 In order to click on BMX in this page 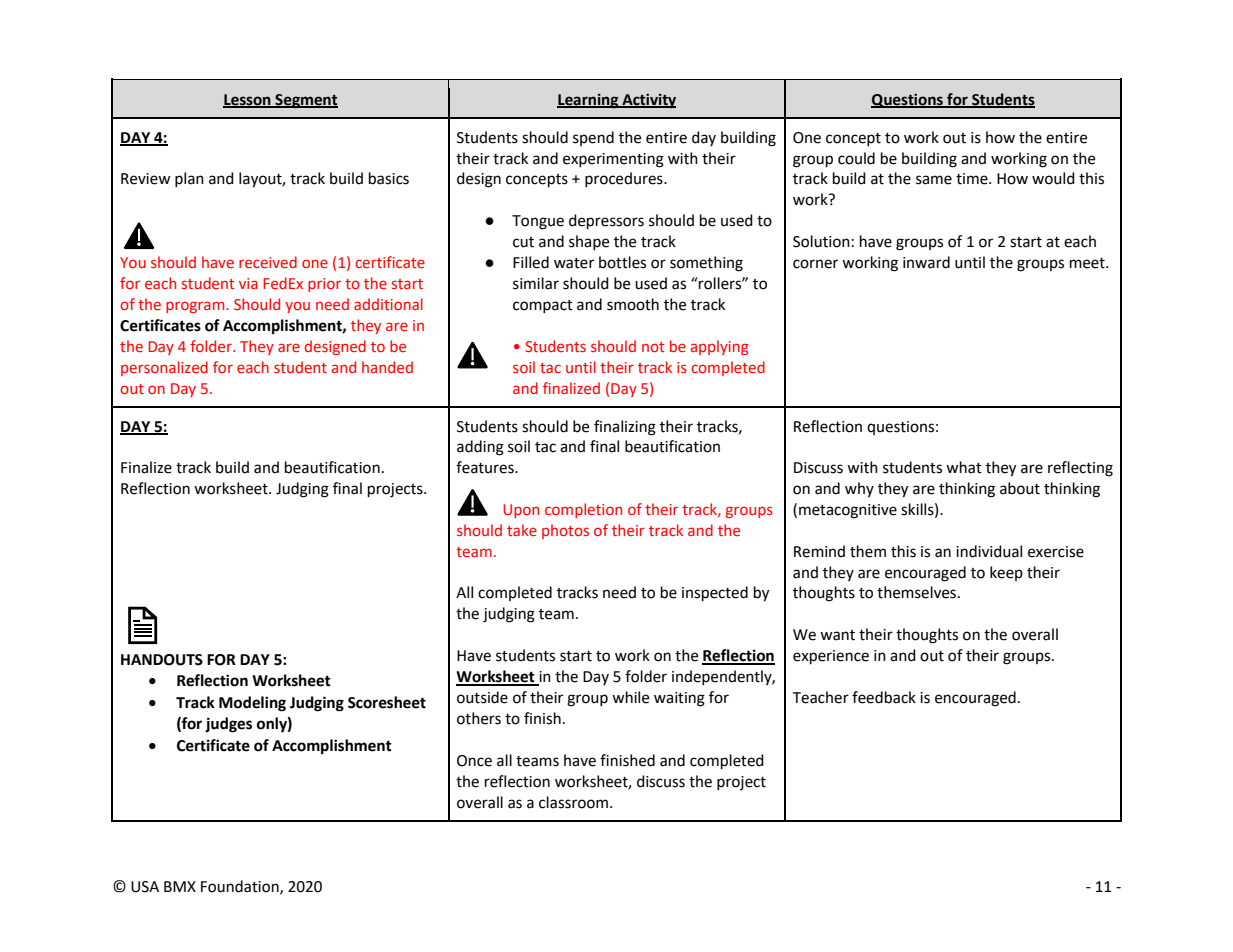, I will do `click(180, 886)`.
